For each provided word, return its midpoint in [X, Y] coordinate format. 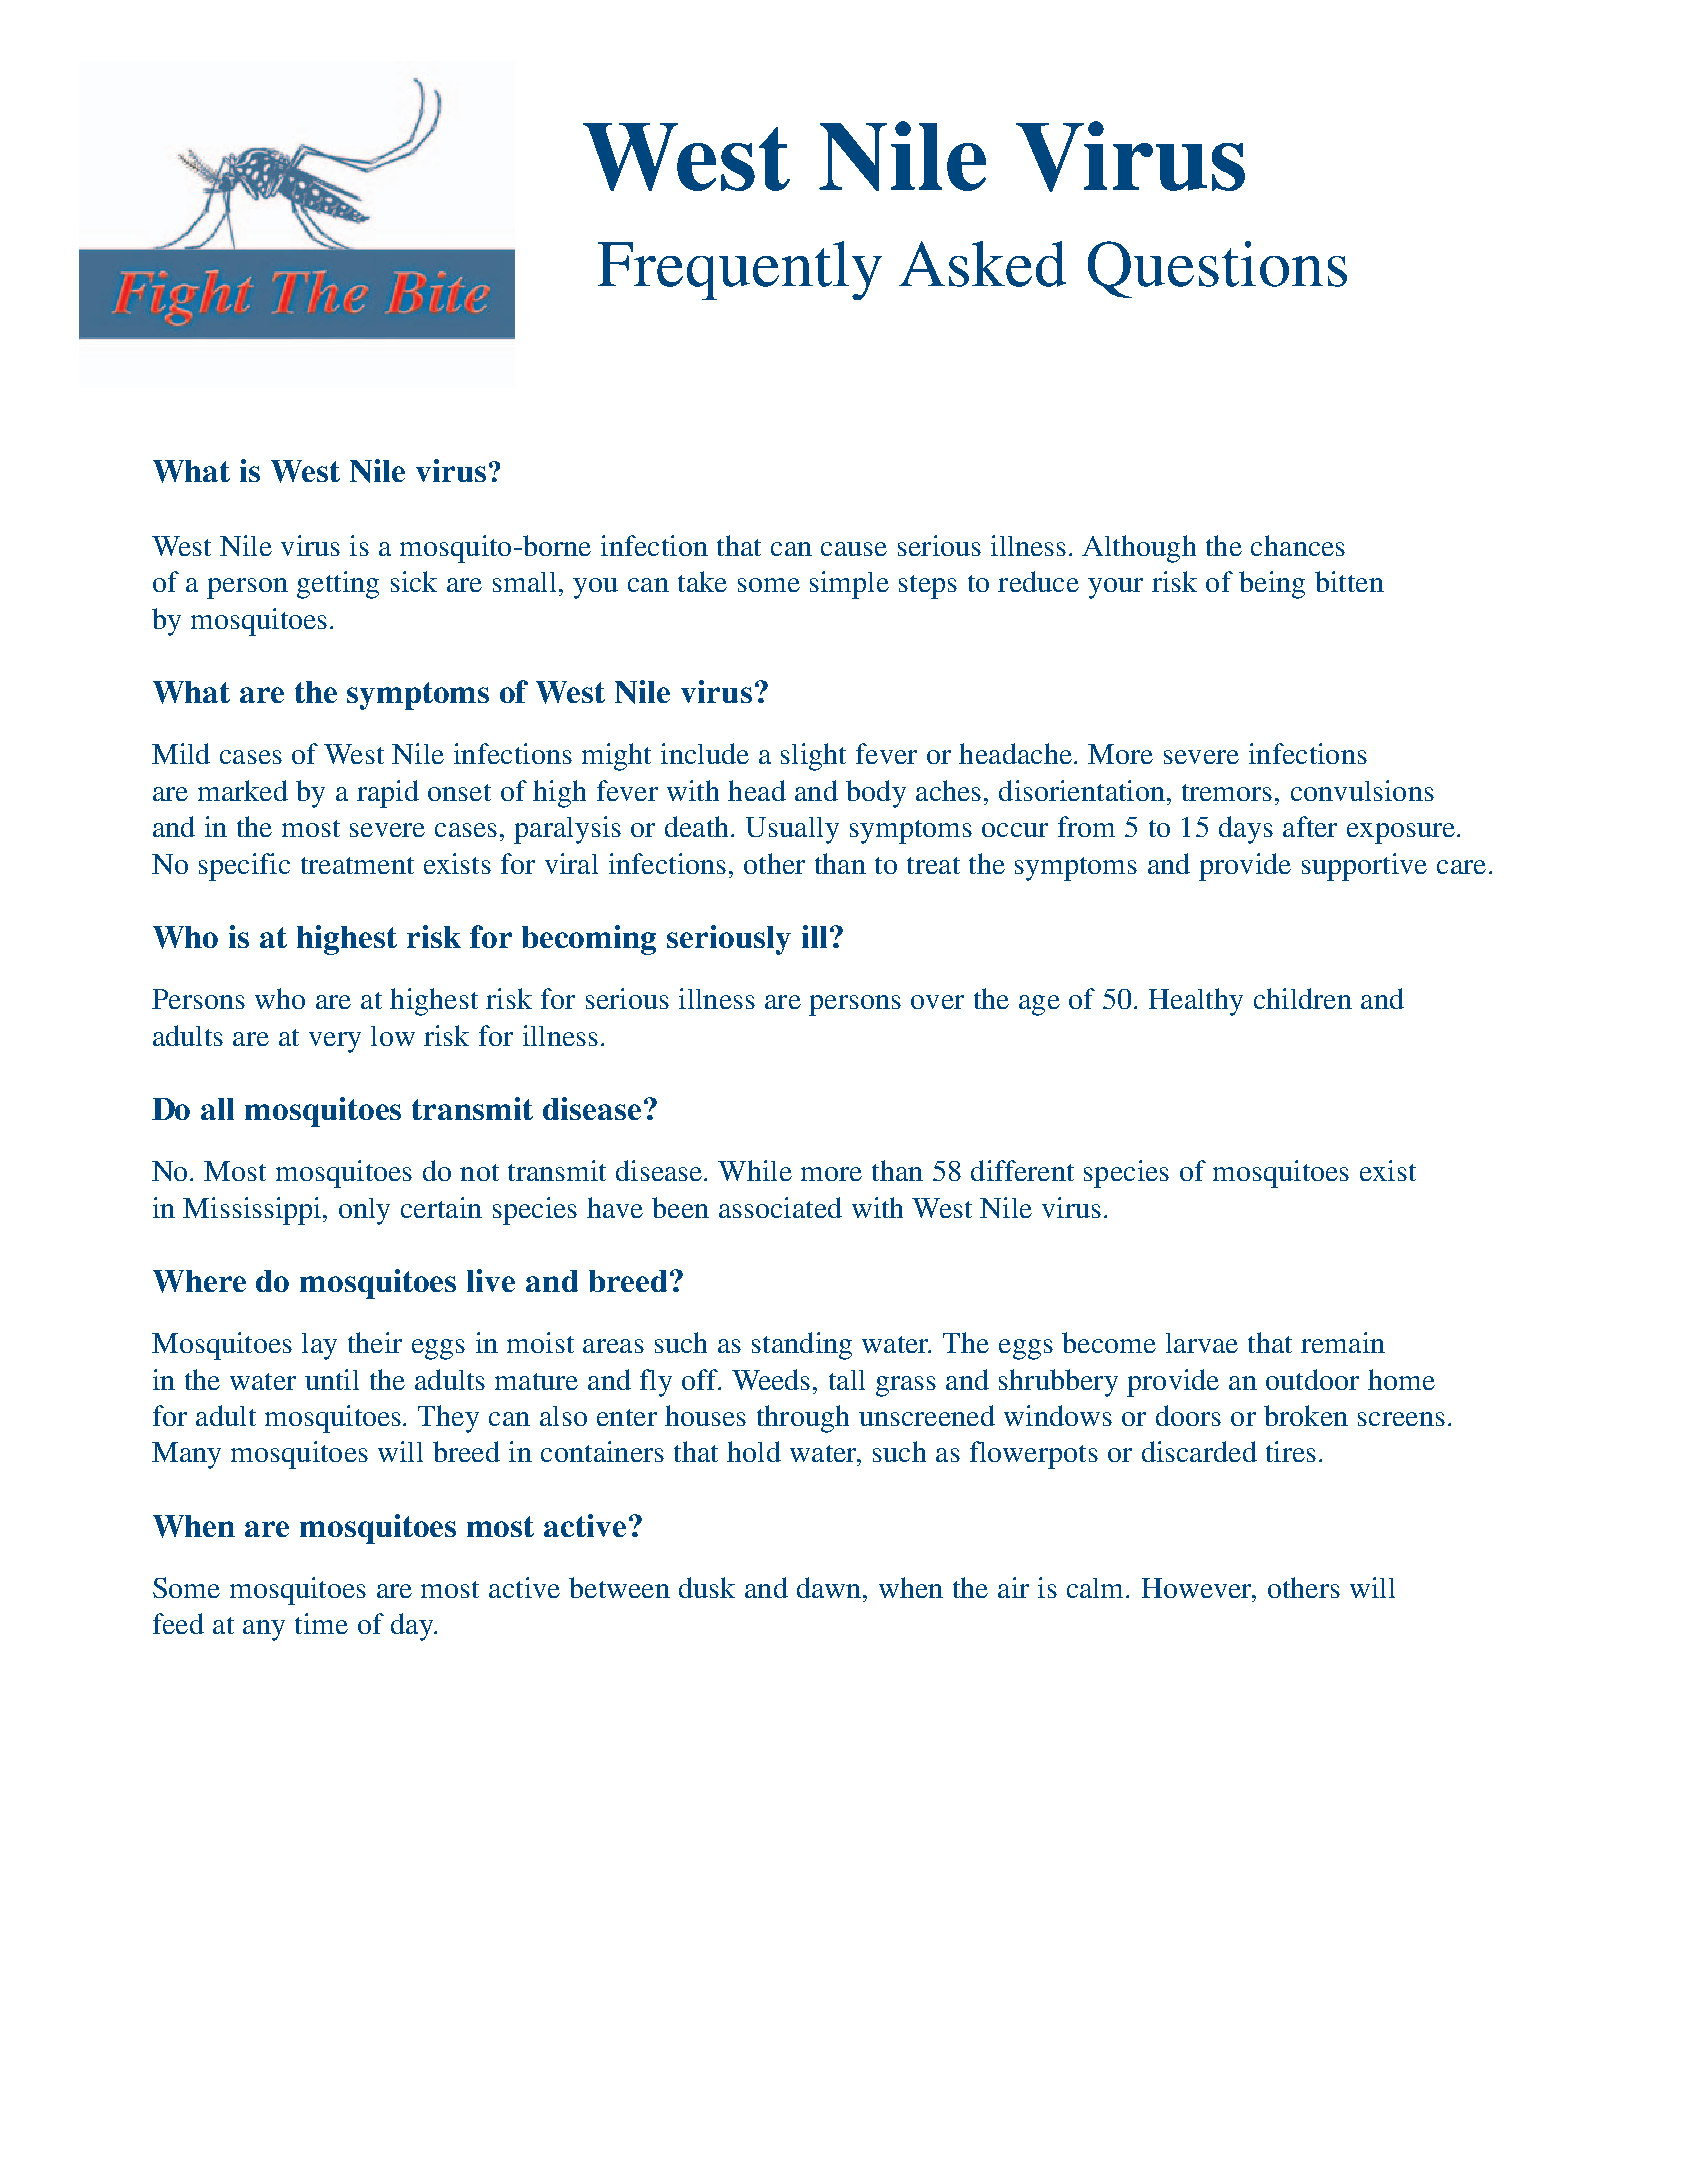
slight [813, 757]
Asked [982, 264]
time [321, 1623]
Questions [1217, 269]
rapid [388, 794]
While [755, 1170]
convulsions [1362, 790]
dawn [830, 1587]
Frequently [740, 270]
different [1022, 1170]
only [364, 1211]
